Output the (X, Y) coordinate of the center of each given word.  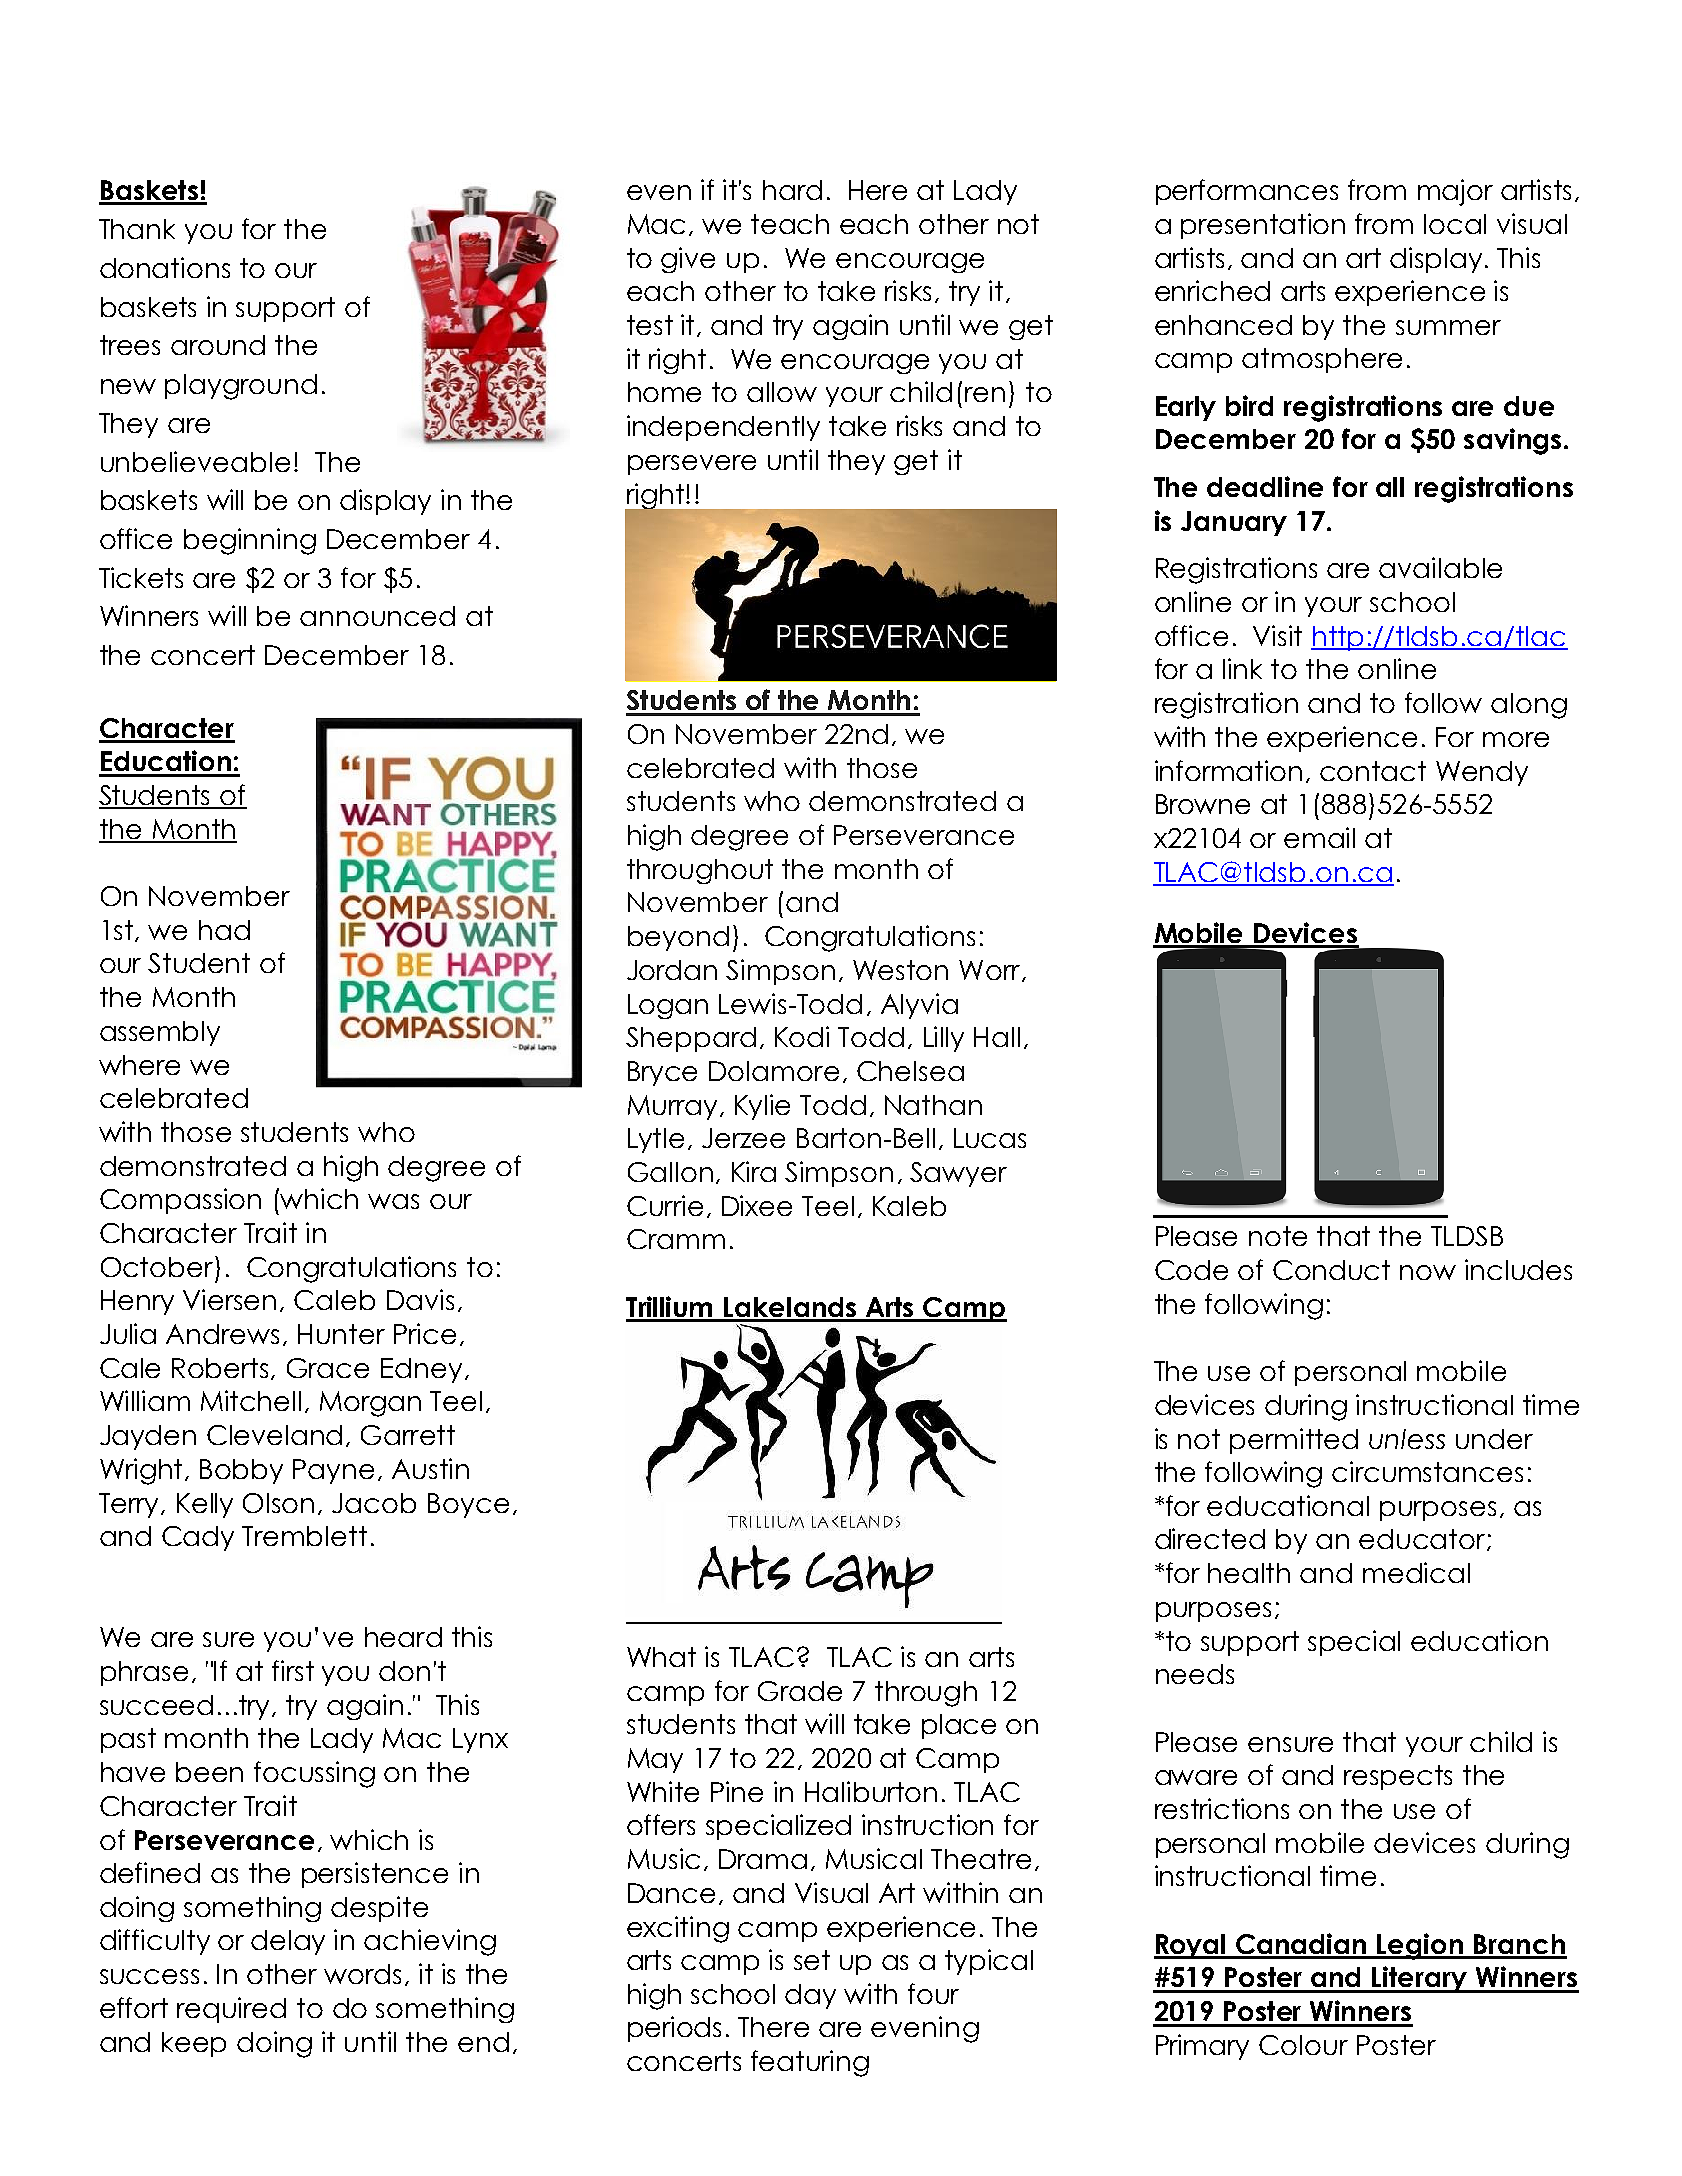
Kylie (762, 1107)
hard (792, 190)
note (1278, 1236)
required (231, 2010)
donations (165, 267)
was (393, 1201)
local (1455, 224)
